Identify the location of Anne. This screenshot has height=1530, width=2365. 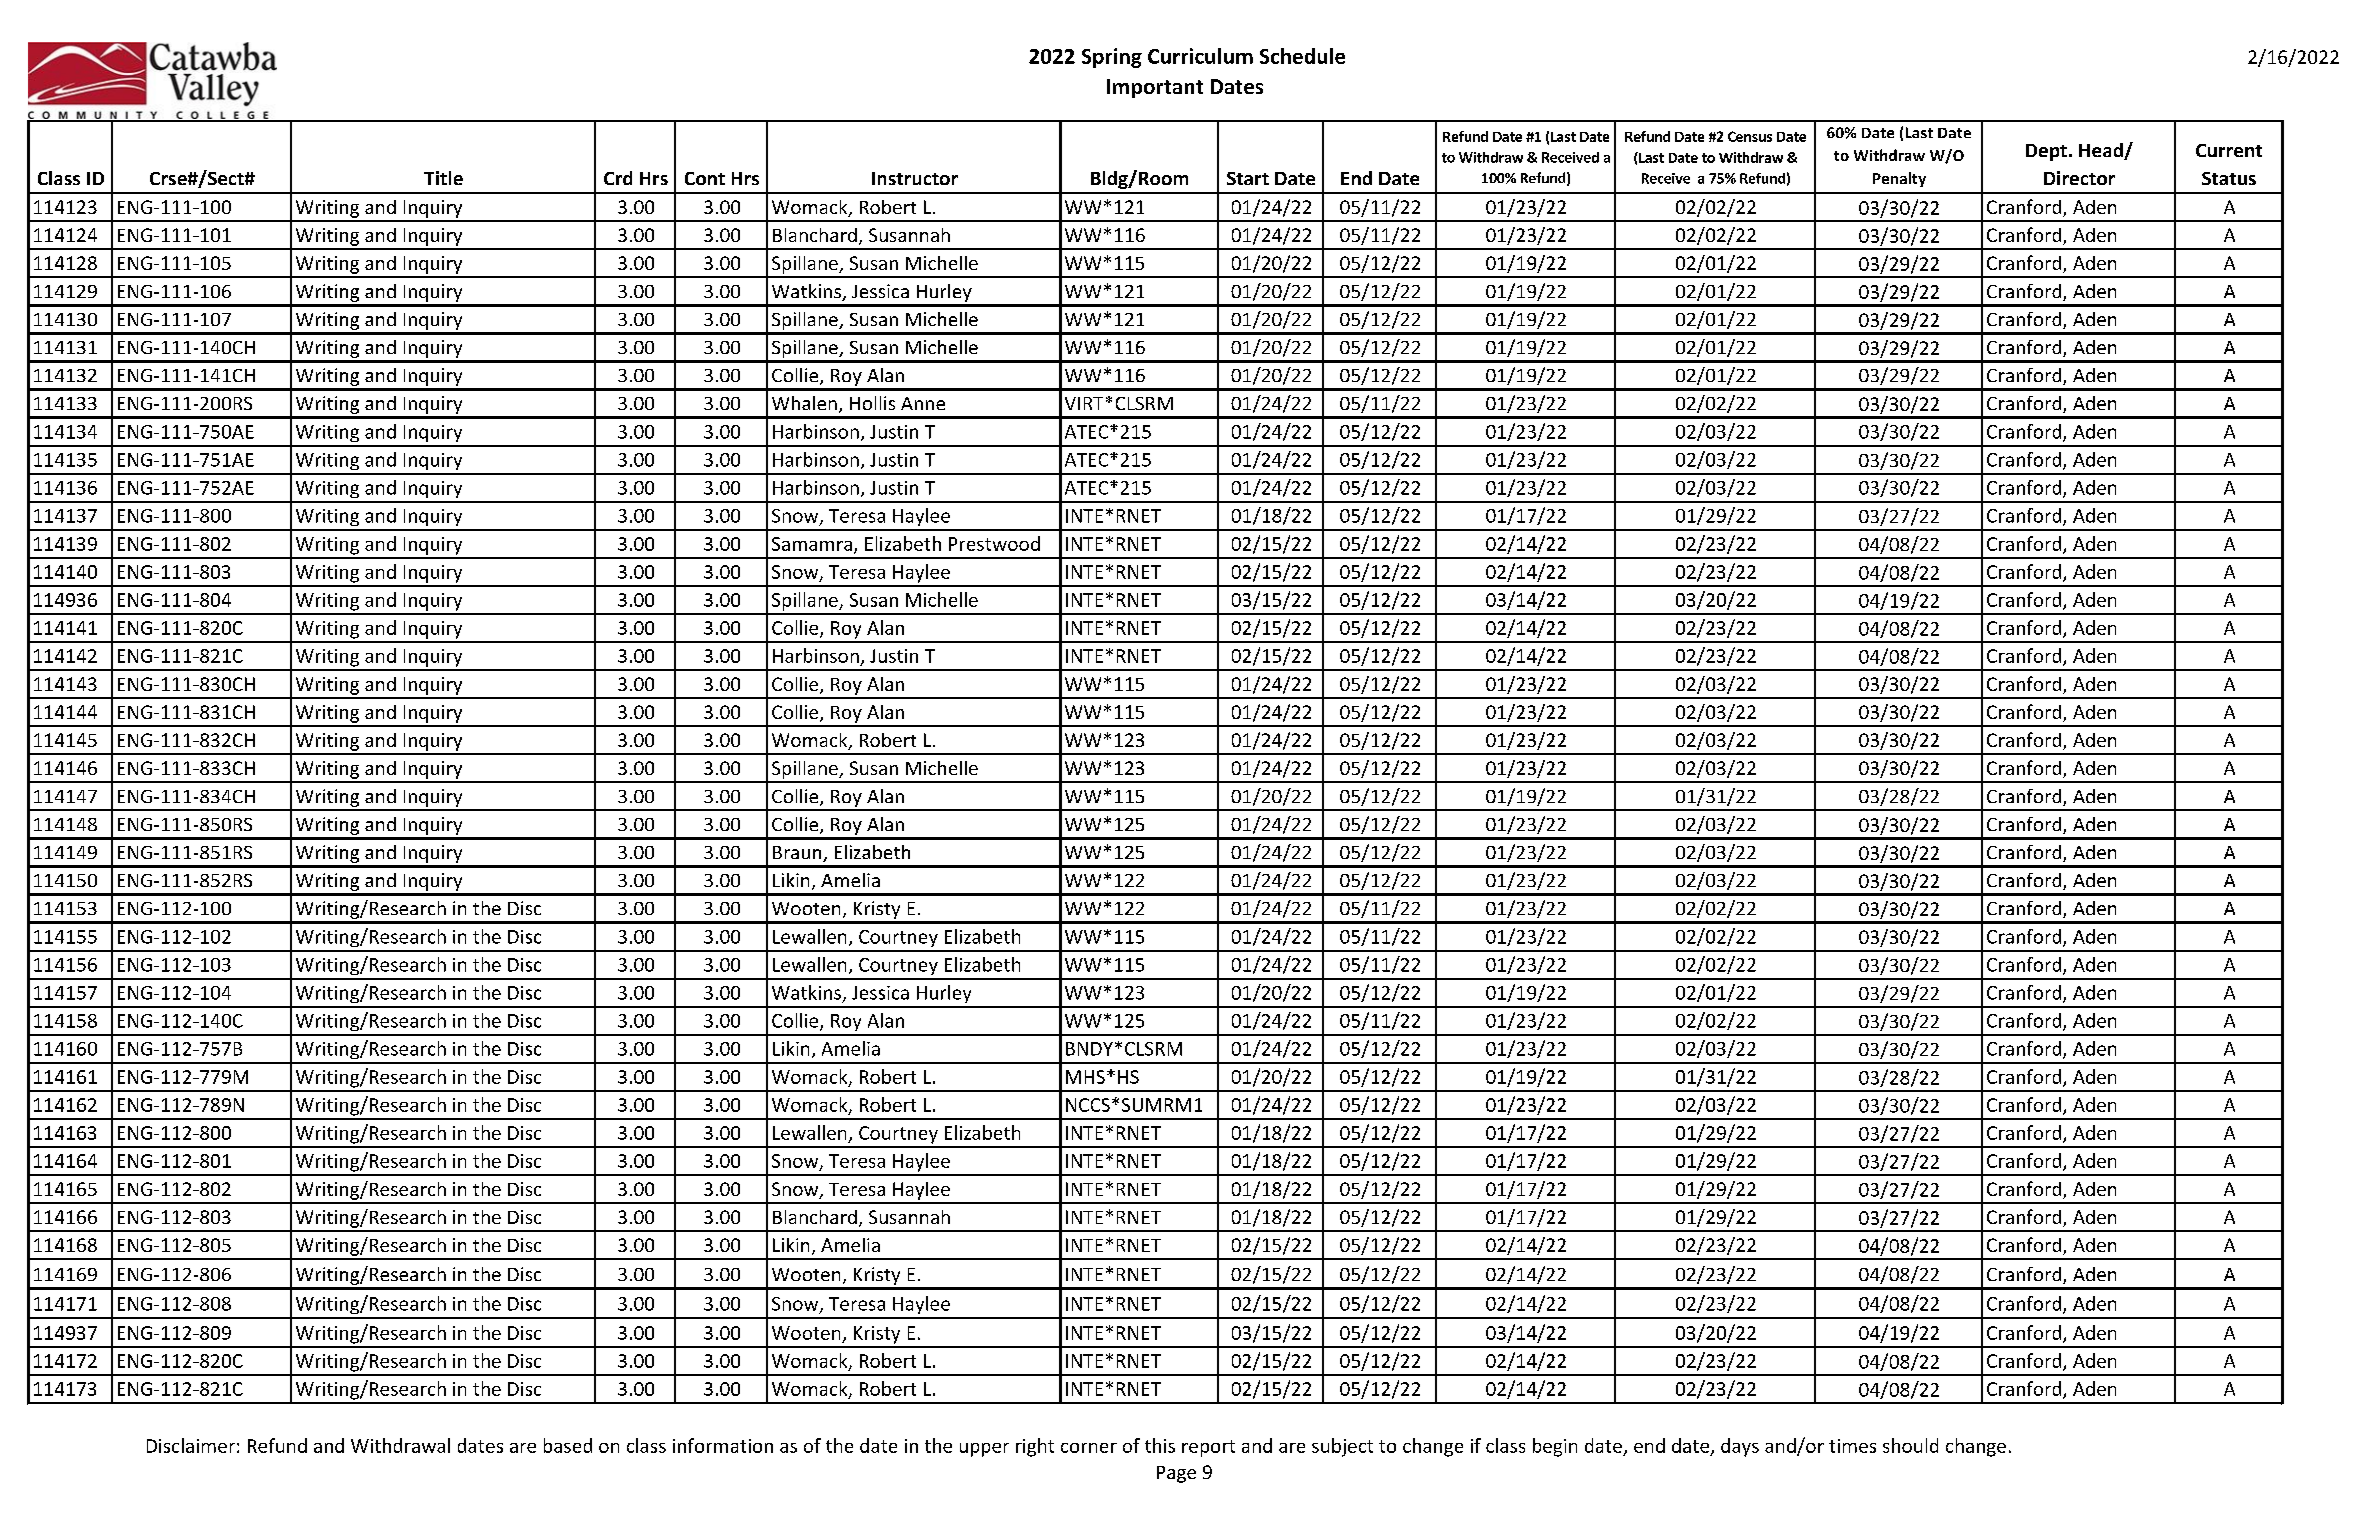
(923, 403).
